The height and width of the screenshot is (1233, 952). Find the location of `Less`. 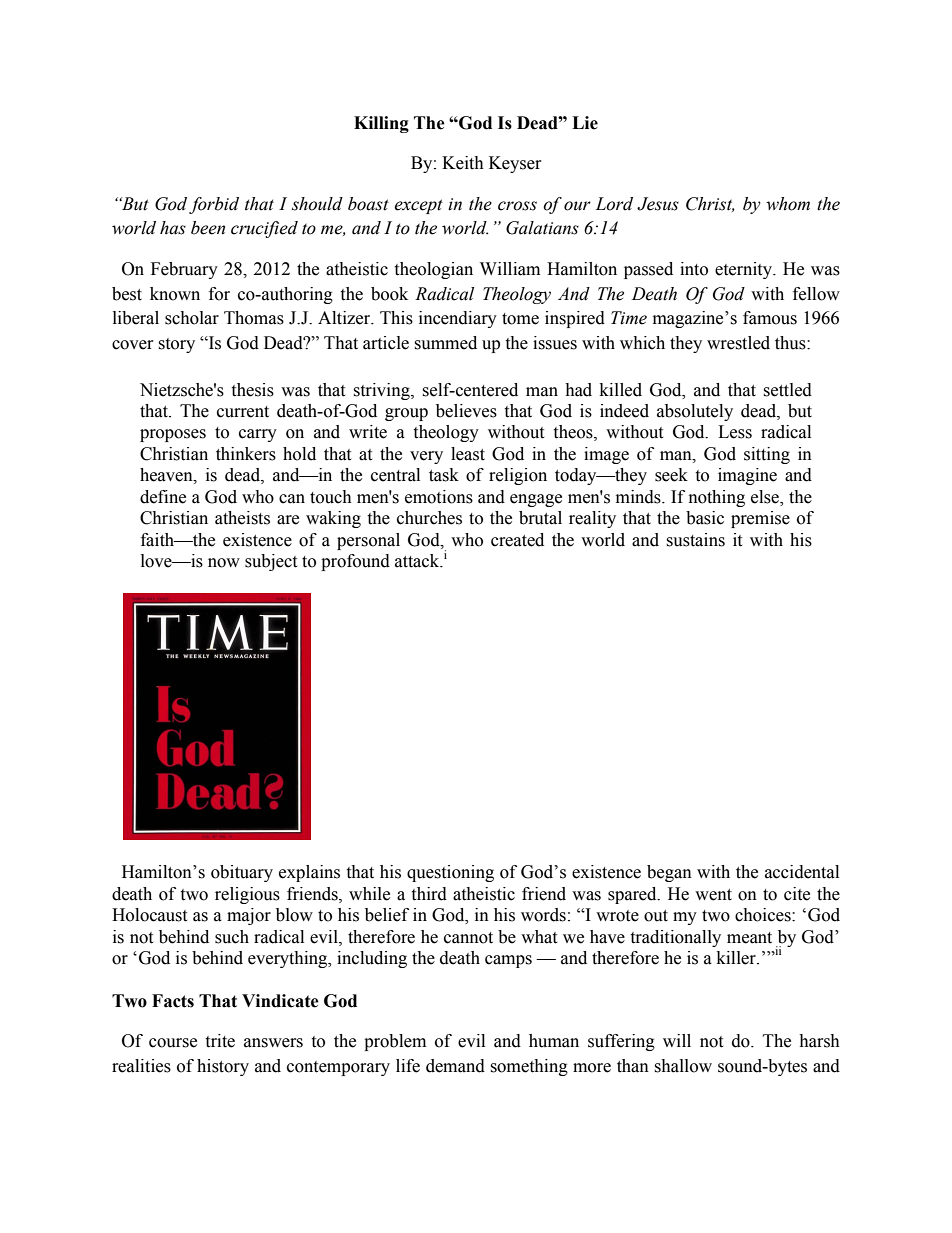

Less is located at coordinates (735, 432).
